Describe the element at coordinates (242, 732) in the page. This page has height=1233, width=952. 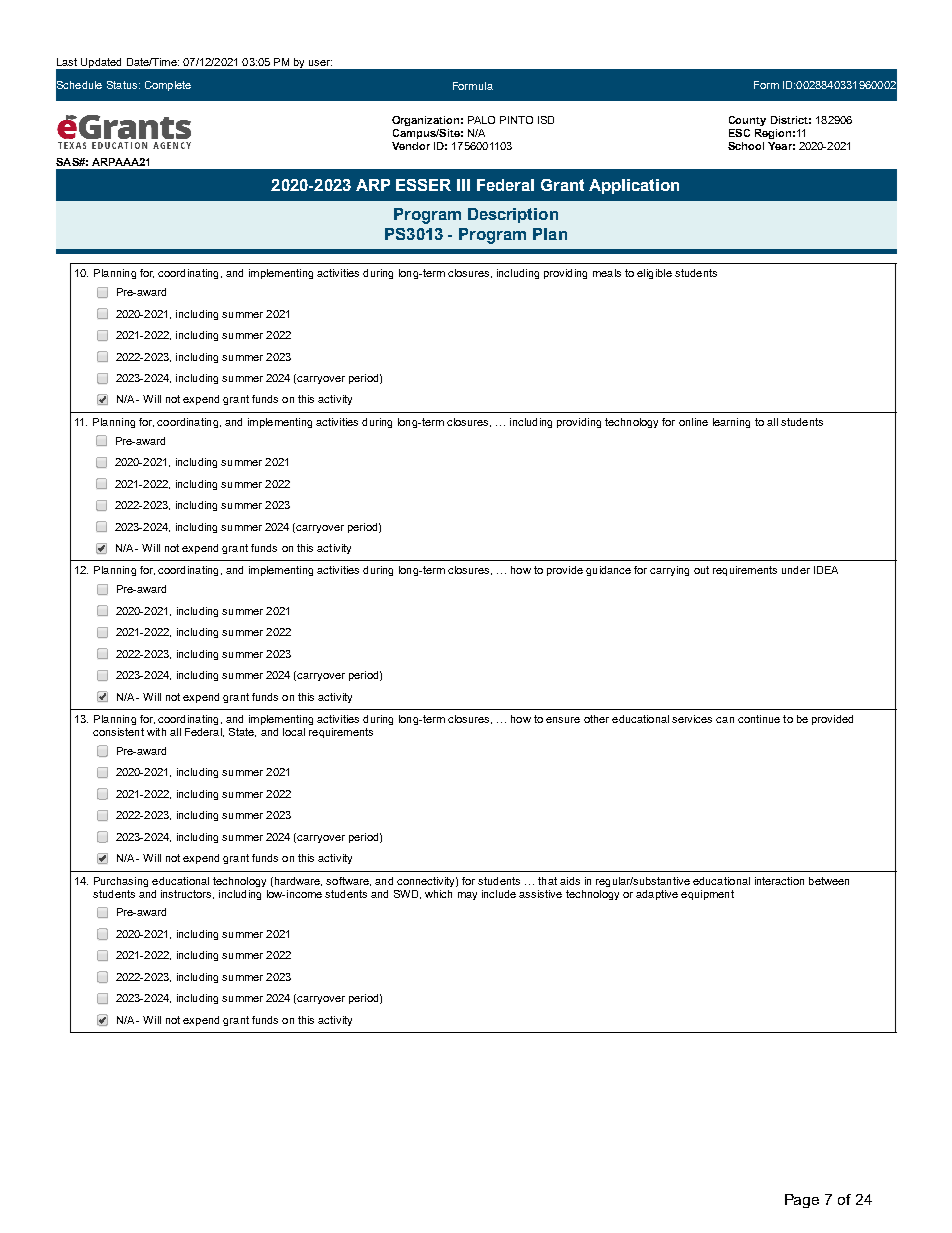
I see `State` at that location.
